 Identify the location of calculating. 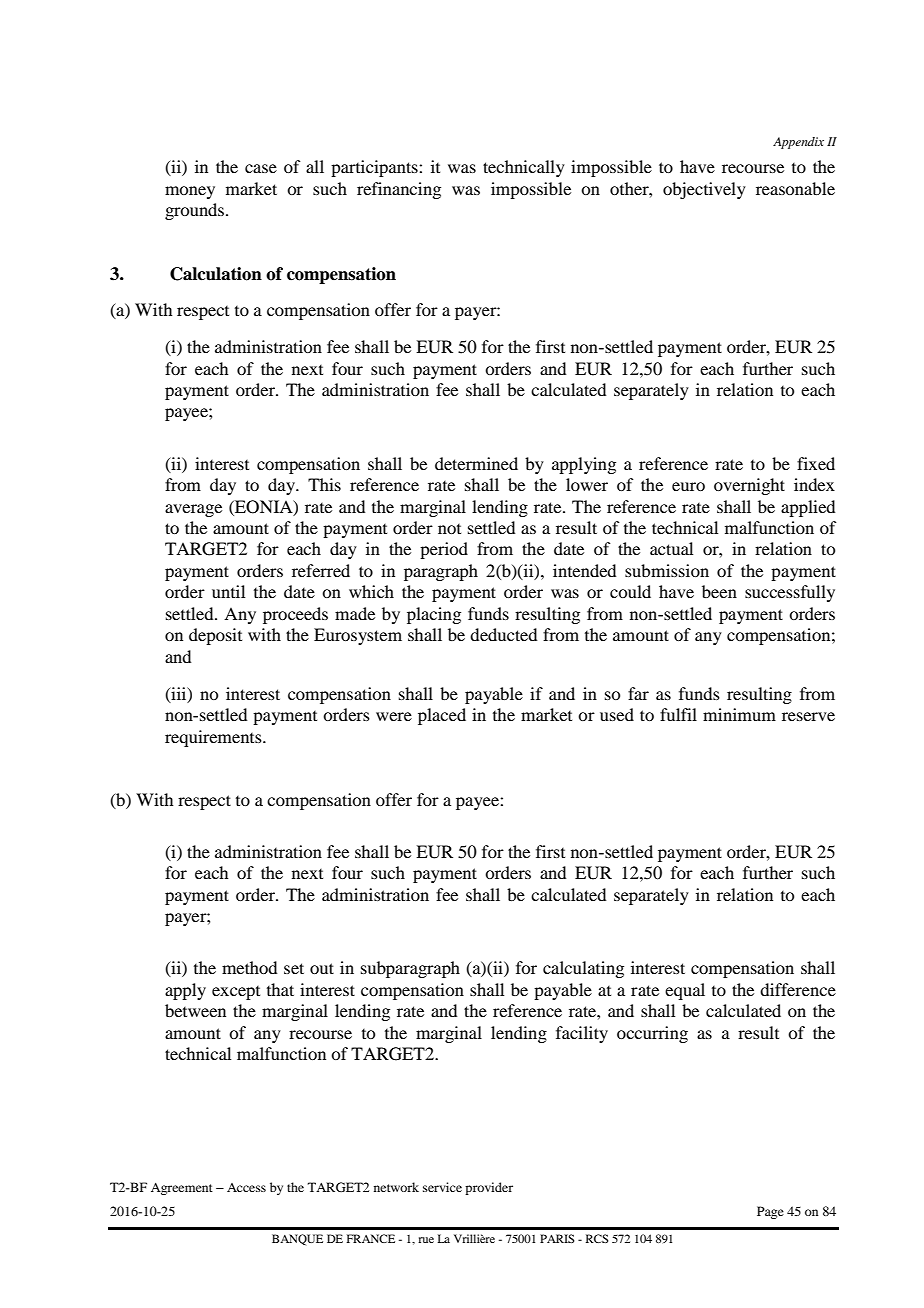
(583, 969).
